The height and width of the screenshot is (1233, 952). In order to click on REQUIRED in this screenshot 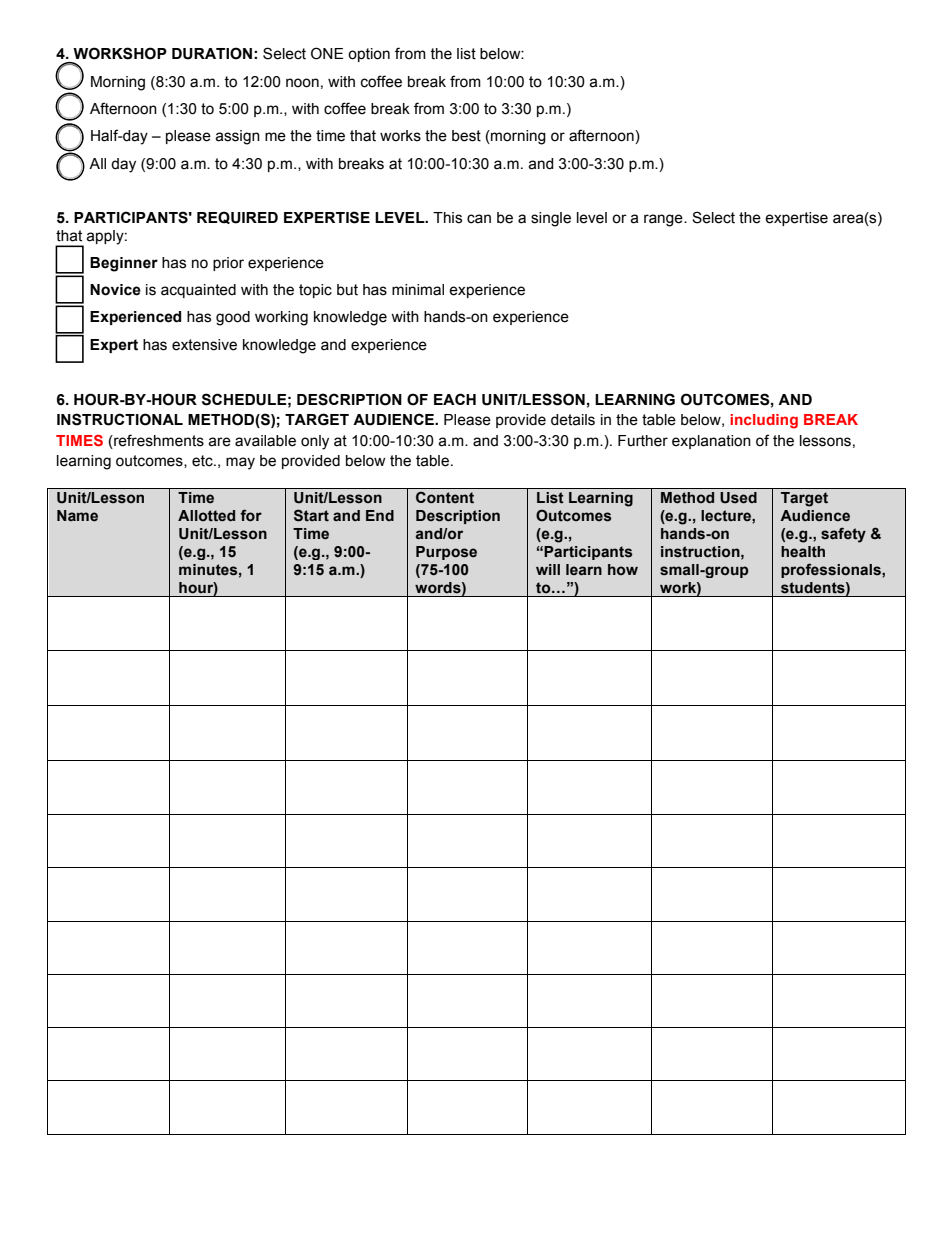, I will do `click(237, 217)`.
